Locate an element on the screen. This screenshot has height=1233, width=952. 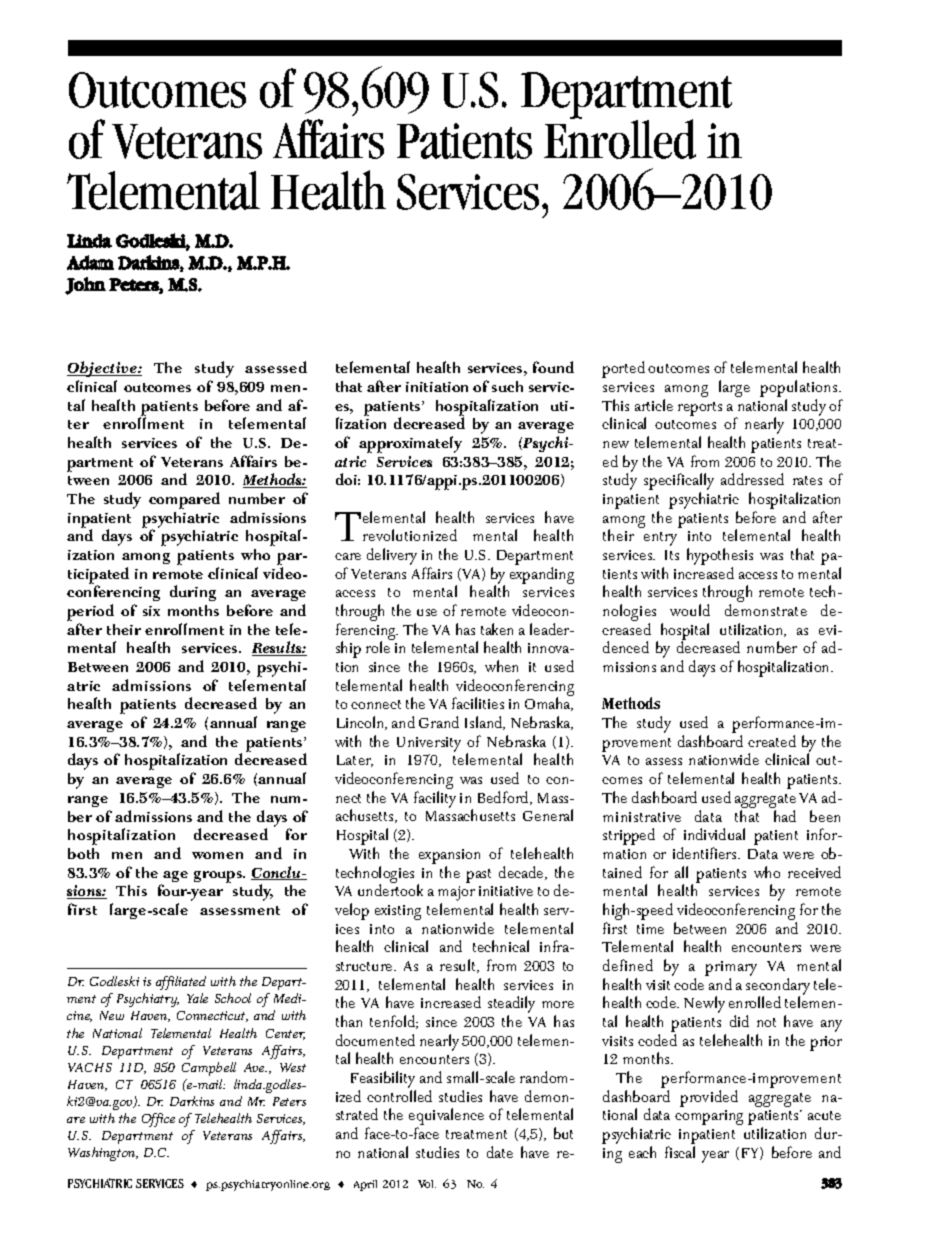
groups is located at coordinates (219, 877).
